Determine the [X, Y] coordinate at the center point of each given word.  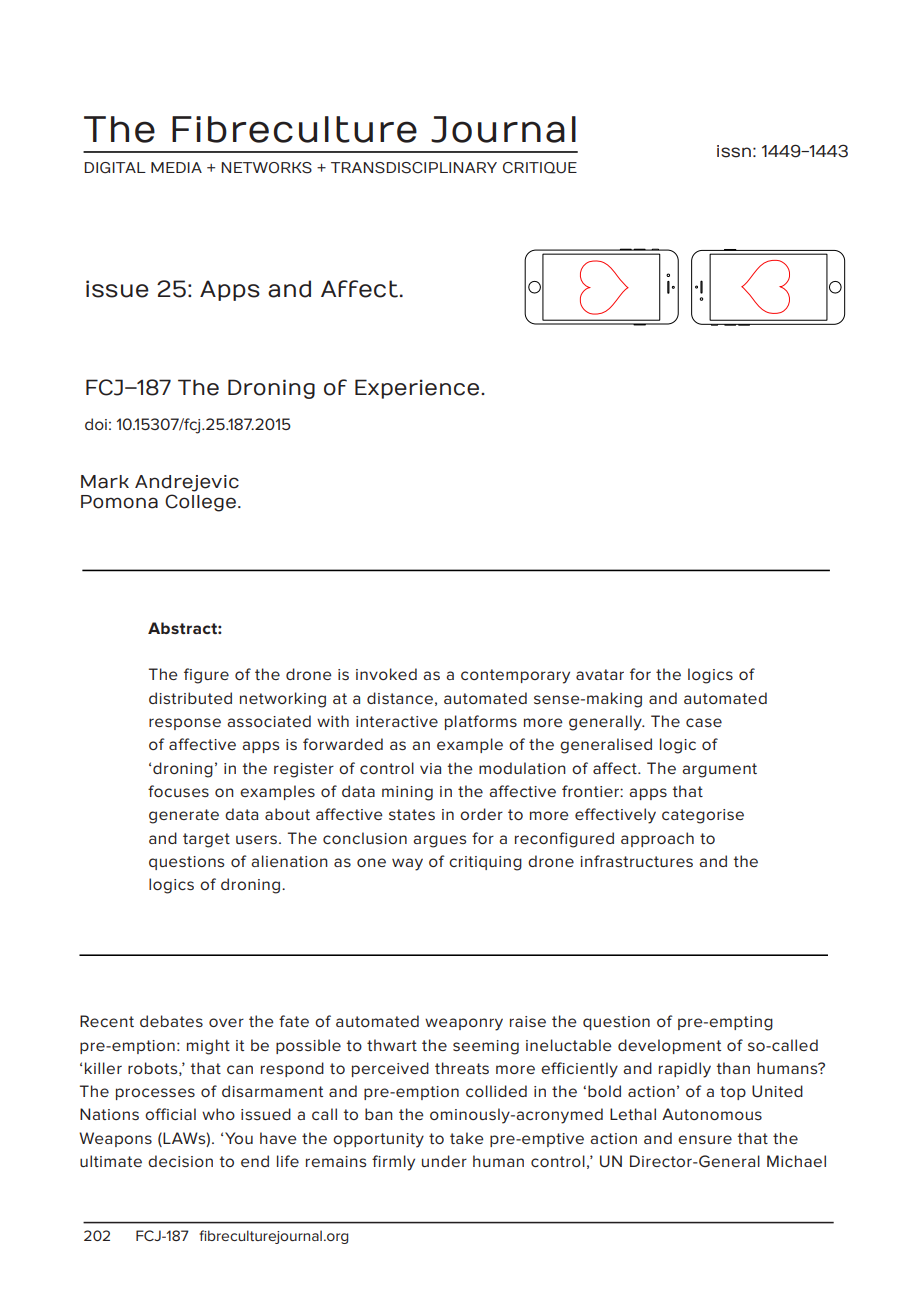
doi [96, 424]
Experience [418, 389]
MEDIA [176, 167]
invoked [386, 674]
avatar [600, 674]
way [407, 864]
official [170, 1114]
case [704, 722]
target [206, 840]
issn [734, 151]
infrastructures [636, 861]
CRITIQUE [540, 168]
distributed [190, 698]
